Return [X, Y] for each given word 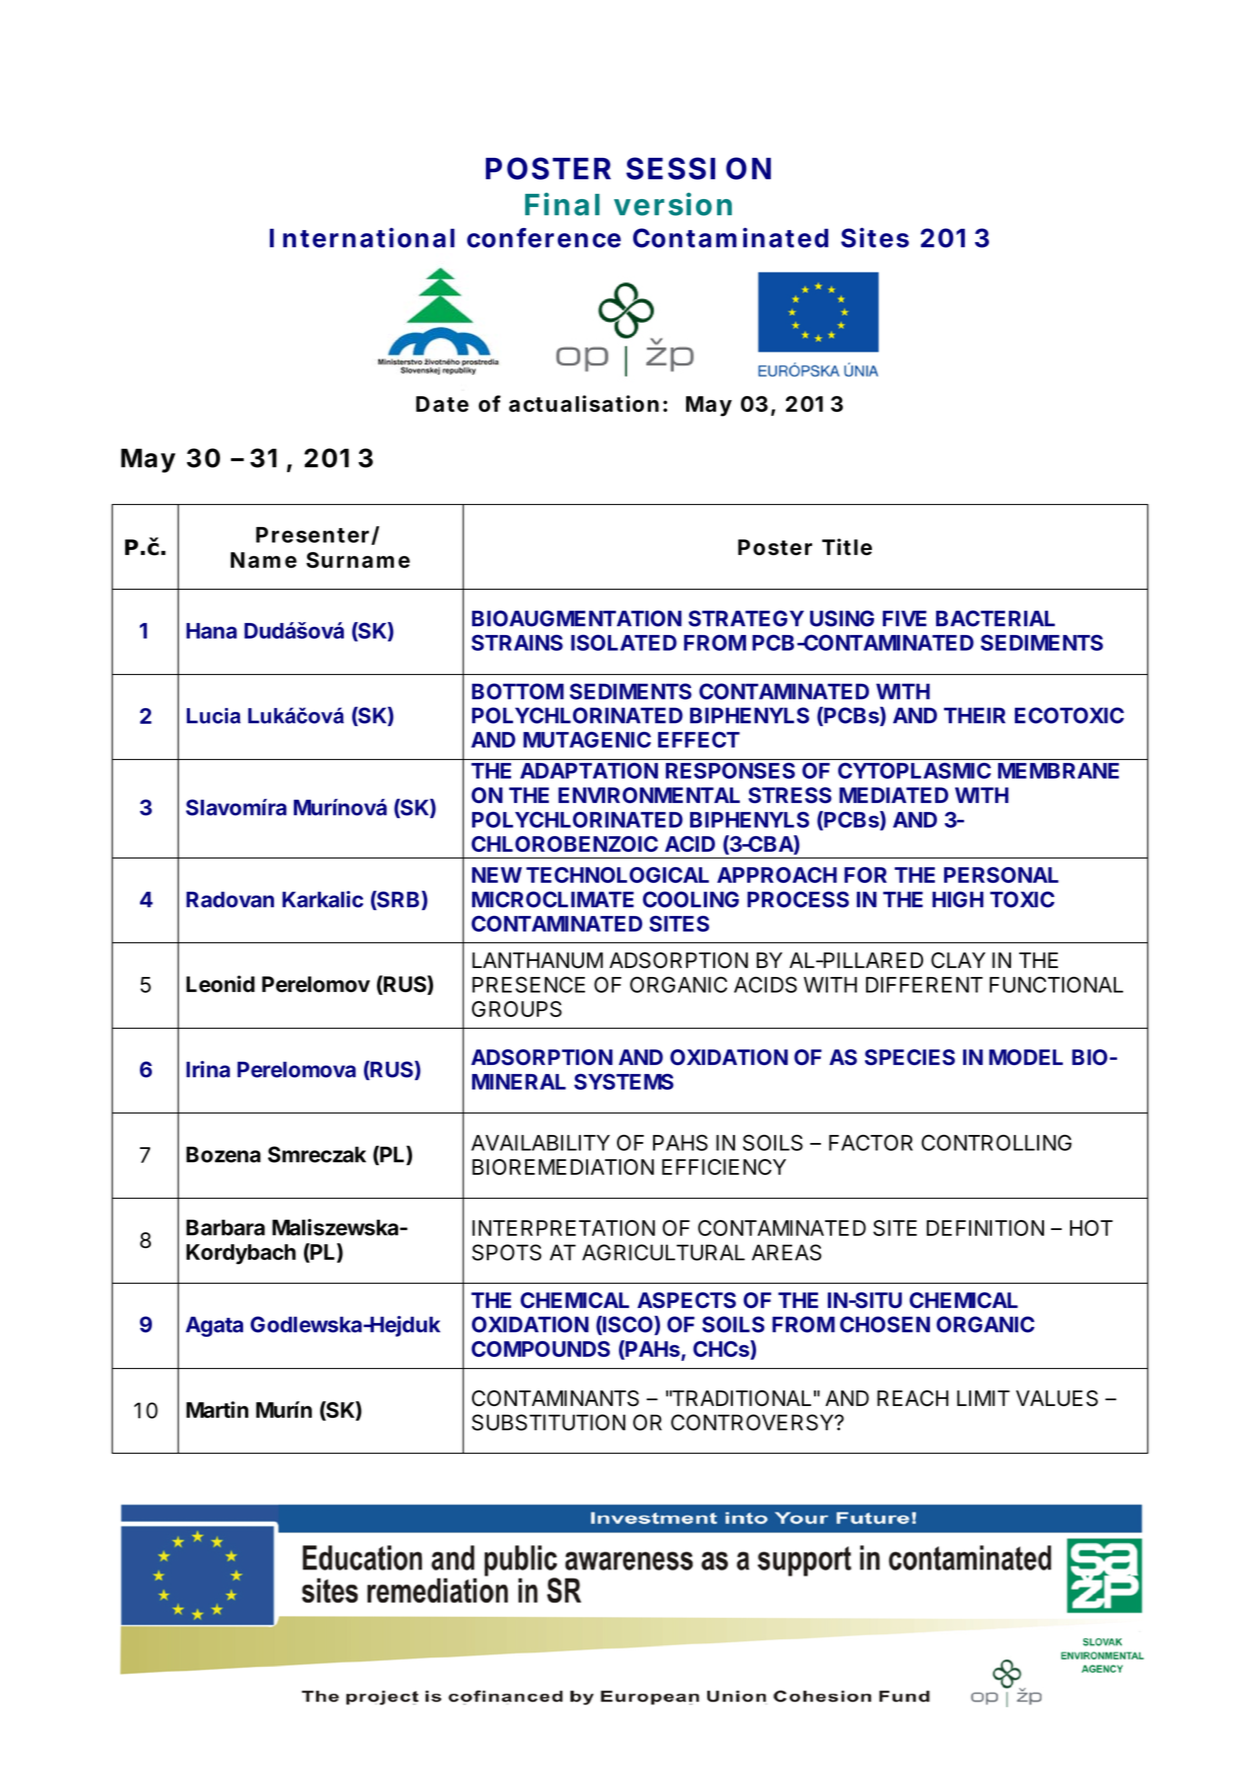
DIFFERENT [924, 985]
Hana [211, 631]
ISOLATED [624, 642]
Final [562, 204]
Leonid [220, 984]
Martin [217, 1409]
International [362, 237]
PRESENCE [528, 984]
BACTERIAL [995, 618]
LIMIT [983, 1398]
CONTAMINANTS [555, 1398]
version [673, 204]
